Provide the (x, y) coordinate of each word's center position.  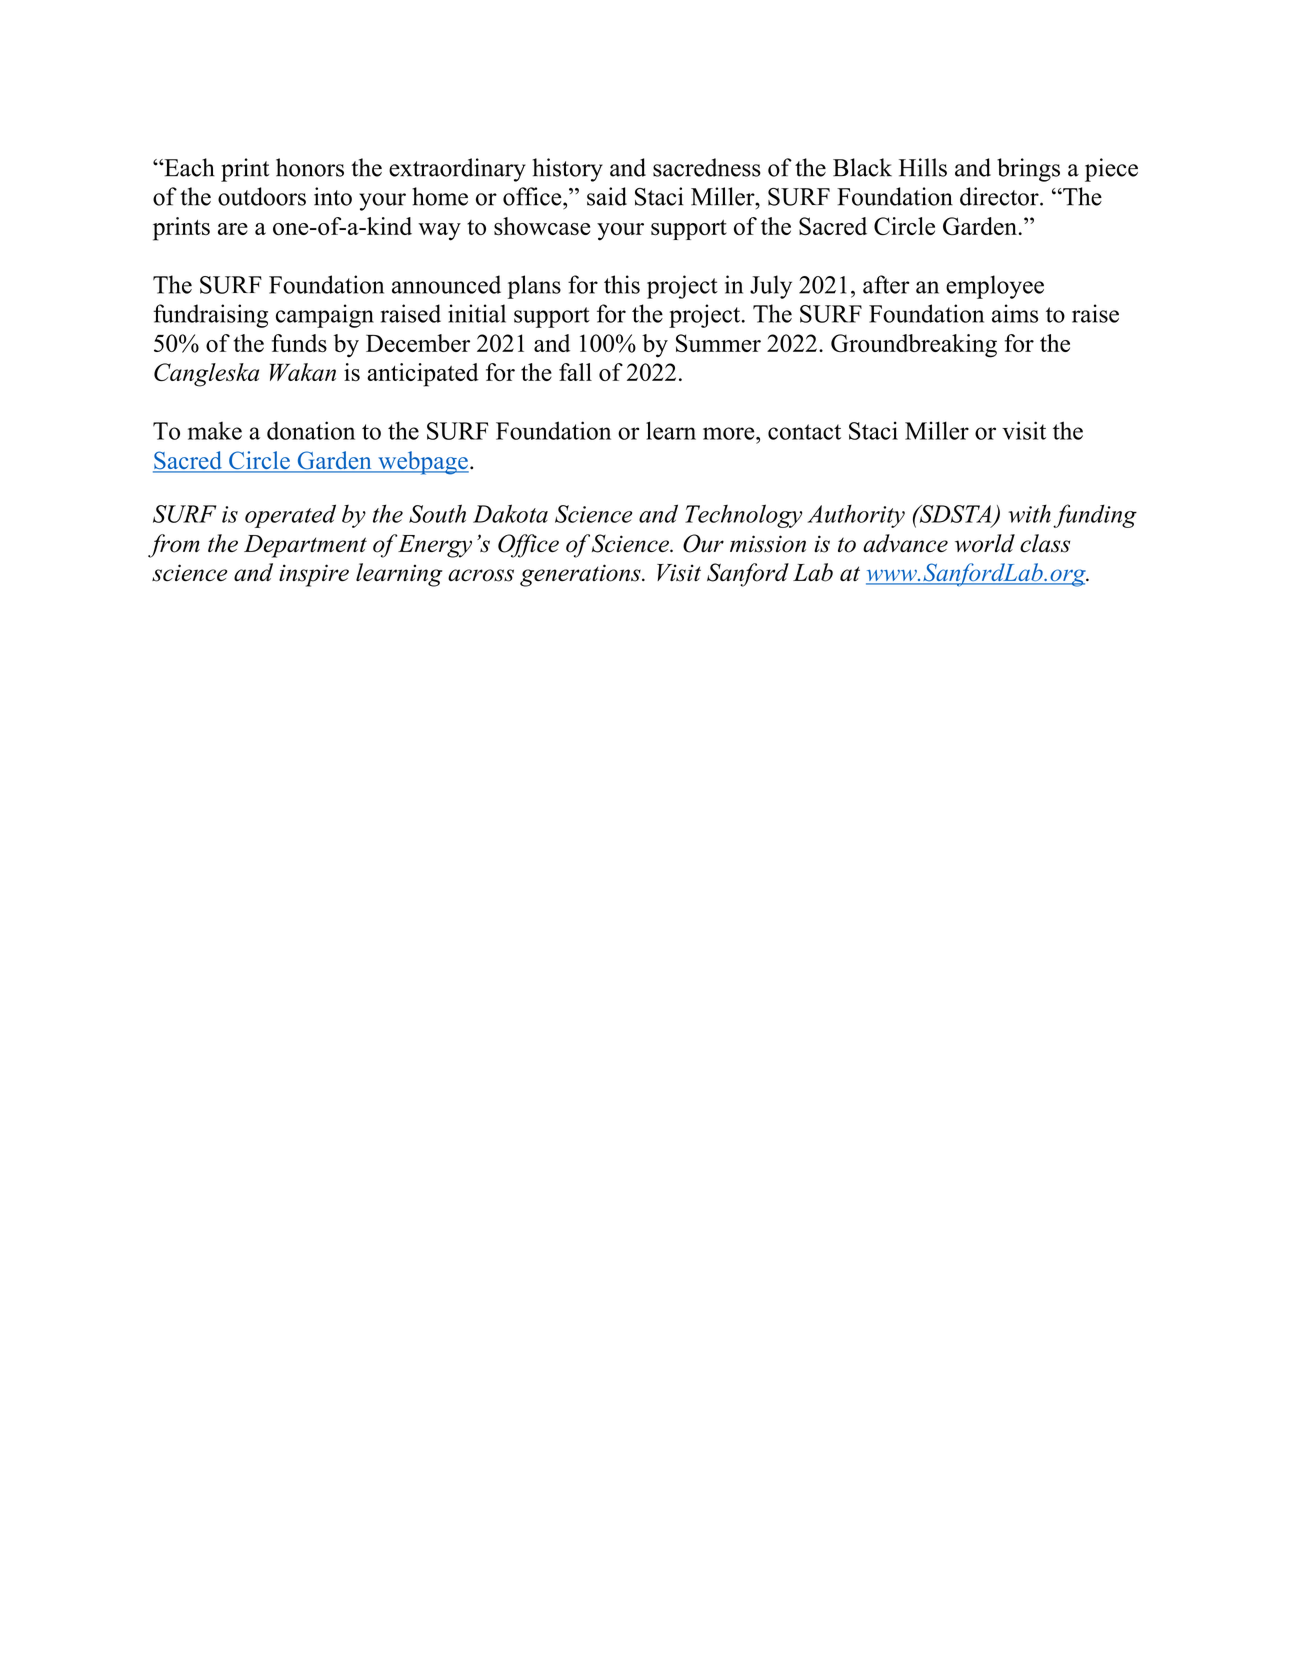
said (607, 196)
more (730, 433)
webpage (422, 463)
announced (446, 284)
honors (310, 167)
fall (575, 372)
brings (1028, 170)
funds (299, 343)
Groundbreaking (914, 346)
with (1029, 514)
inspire (314, 575)
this (622, 284)
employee (995, 287)
